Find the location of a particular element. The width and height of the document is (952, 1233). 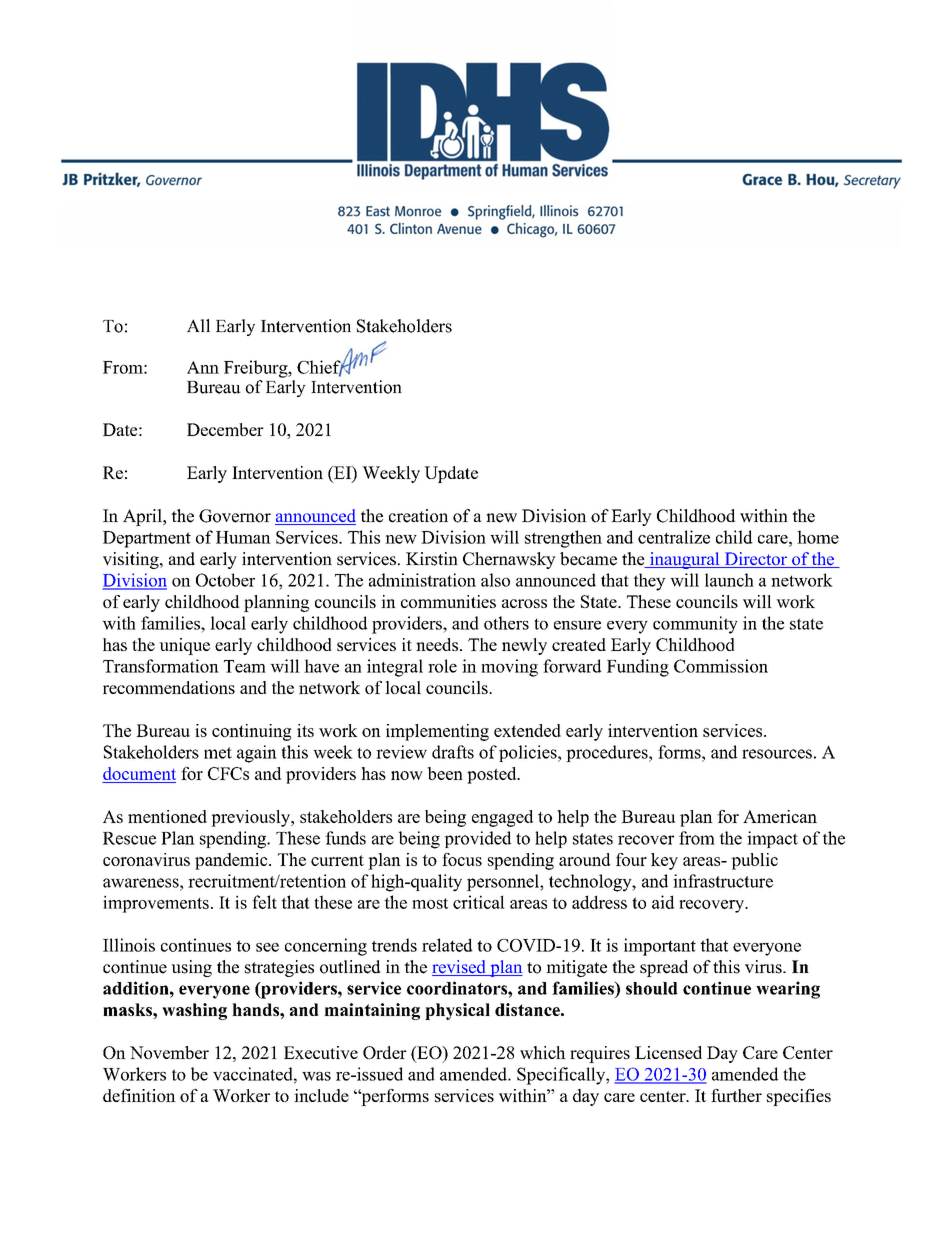

November is located at coordinates (169, 1052).
